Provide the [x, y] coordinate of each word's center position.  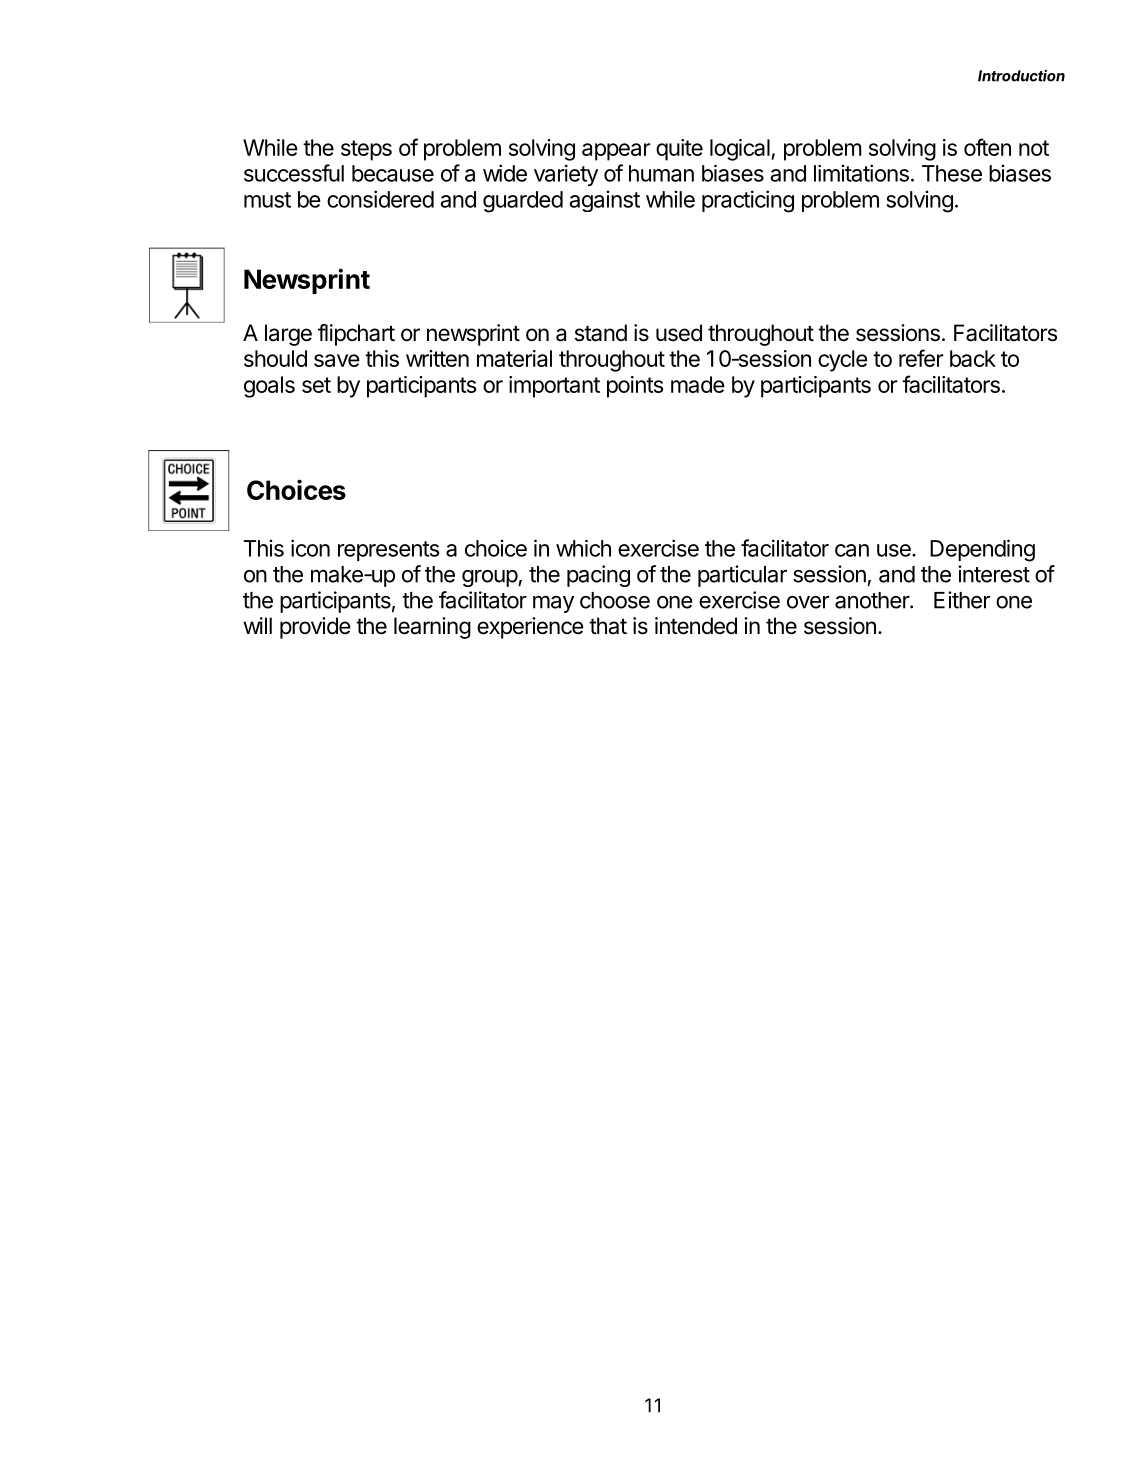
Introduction [1021, 76]
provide [315, 628]
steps [366, 150]
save [337, 360]
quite [679, 150]
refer [921, 358]
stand [601, 333]
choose [615, 600]
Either [962, 600]
